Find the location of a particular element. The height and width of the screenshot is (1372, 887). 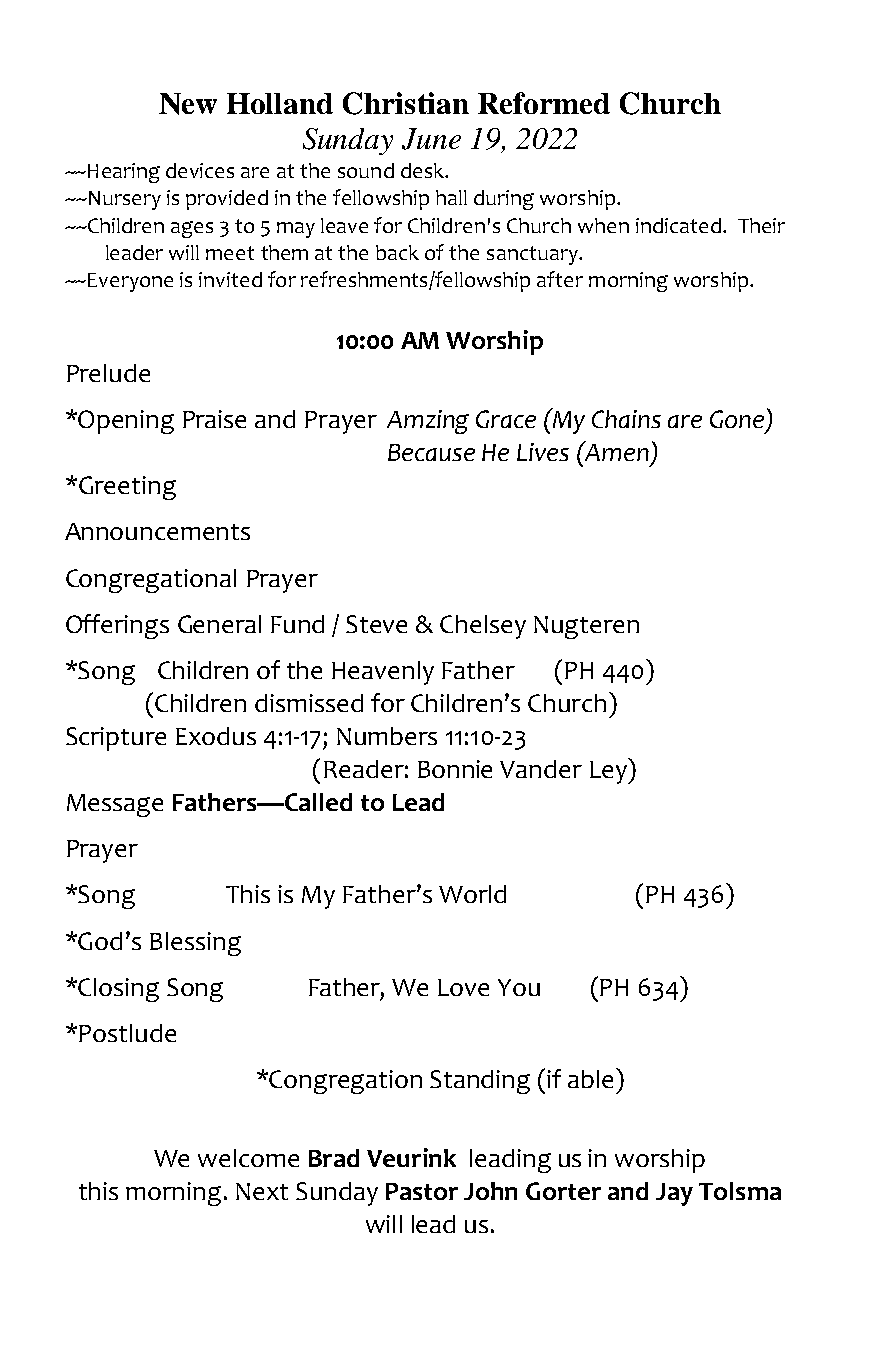

Announcements is located at coordinates (157, 531).
